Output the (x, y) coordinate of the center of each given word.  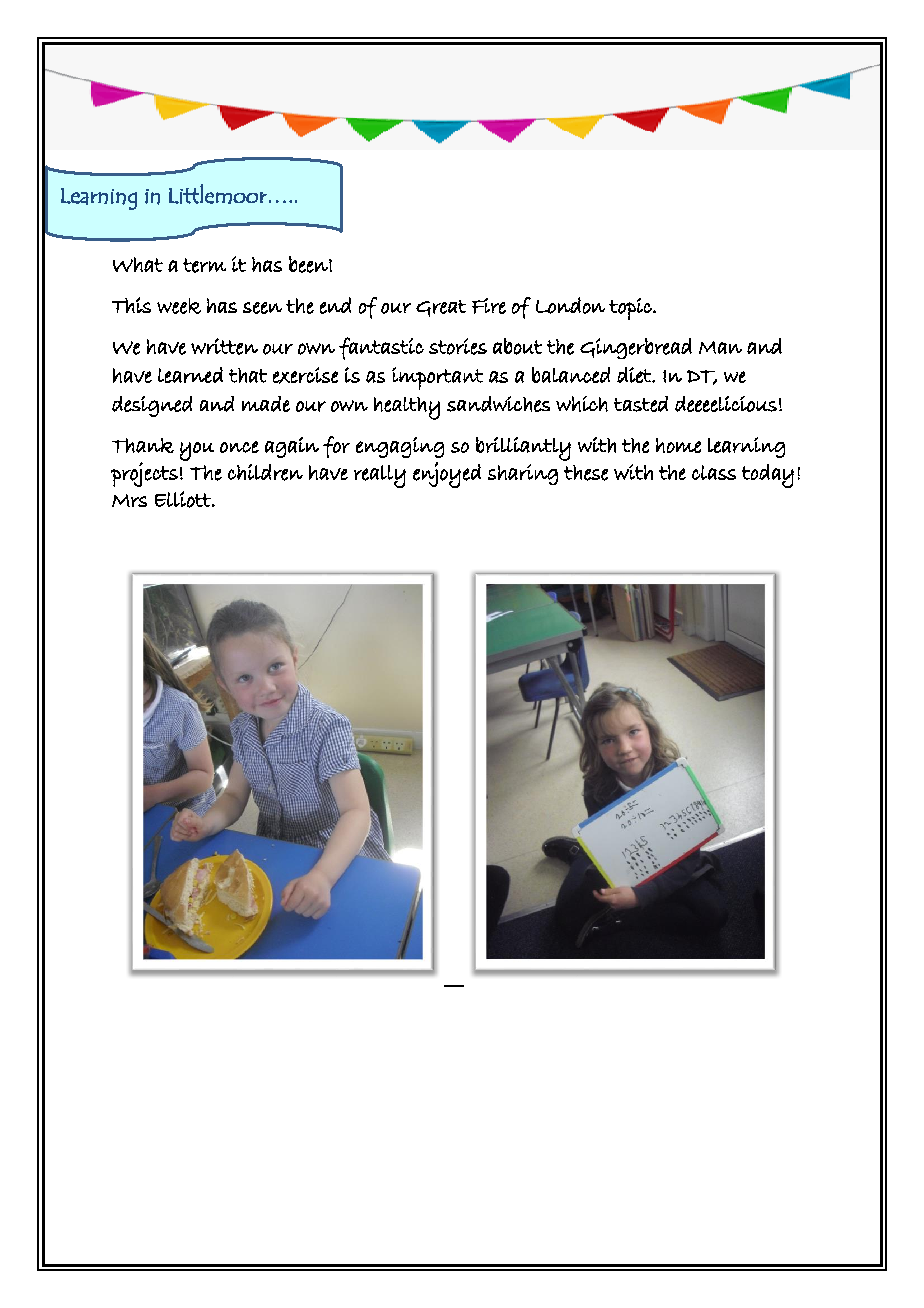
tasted (641, 404)
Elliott (184, 499)
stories (458, 346)
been (309, 264)
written (224, 346)
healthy (407, 408)
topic (631, 309)
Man (720, 347)
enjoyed (447, 475)
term (204, 265)
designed (152, 406)
